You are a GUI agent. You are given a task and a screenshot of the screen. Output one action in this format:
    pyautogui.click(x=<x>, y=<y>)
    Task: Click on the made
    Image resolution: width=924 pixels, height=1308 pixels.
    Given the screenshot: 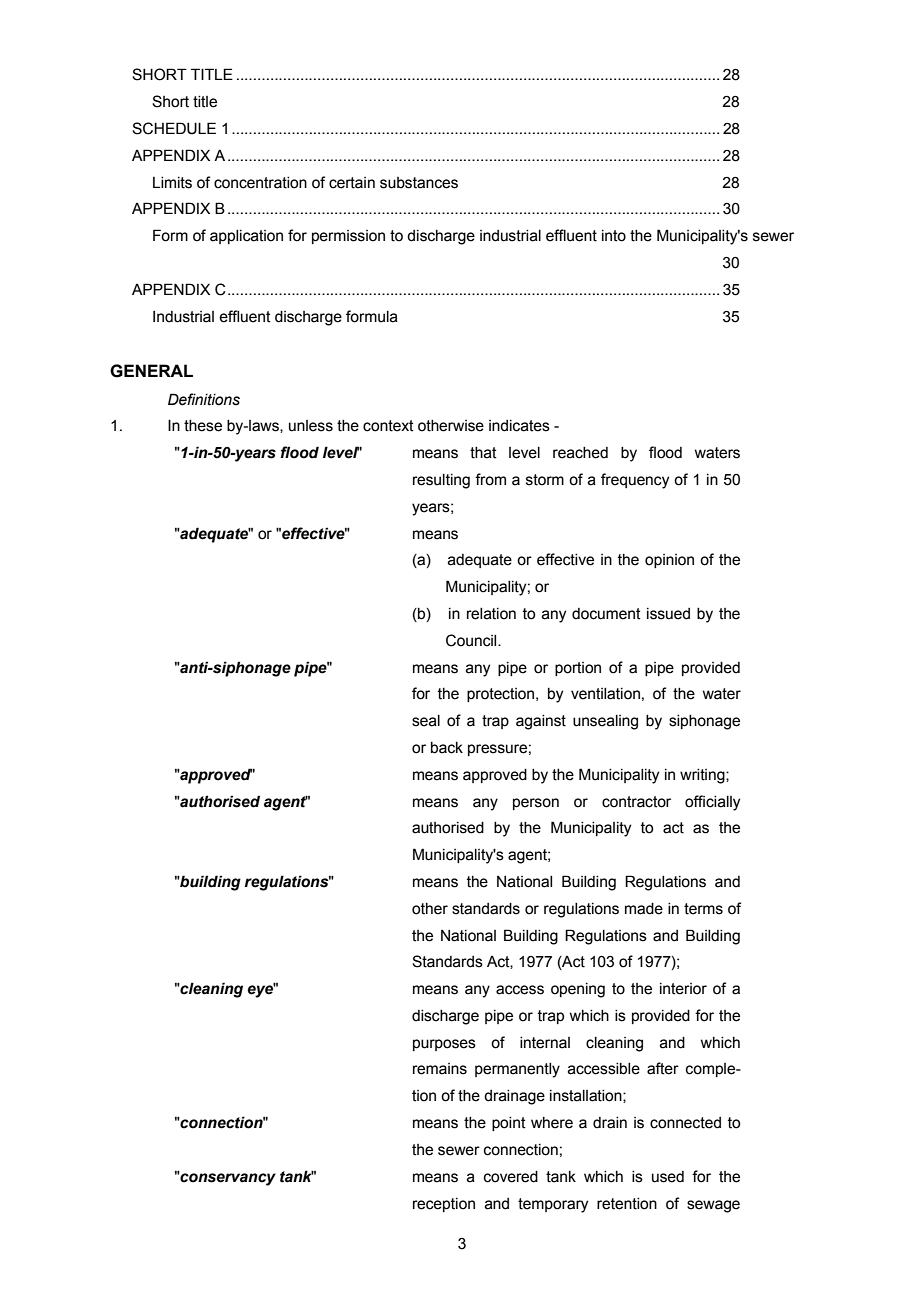 What is the action you would take?
    pyautogui.click(x=644, y=909)
